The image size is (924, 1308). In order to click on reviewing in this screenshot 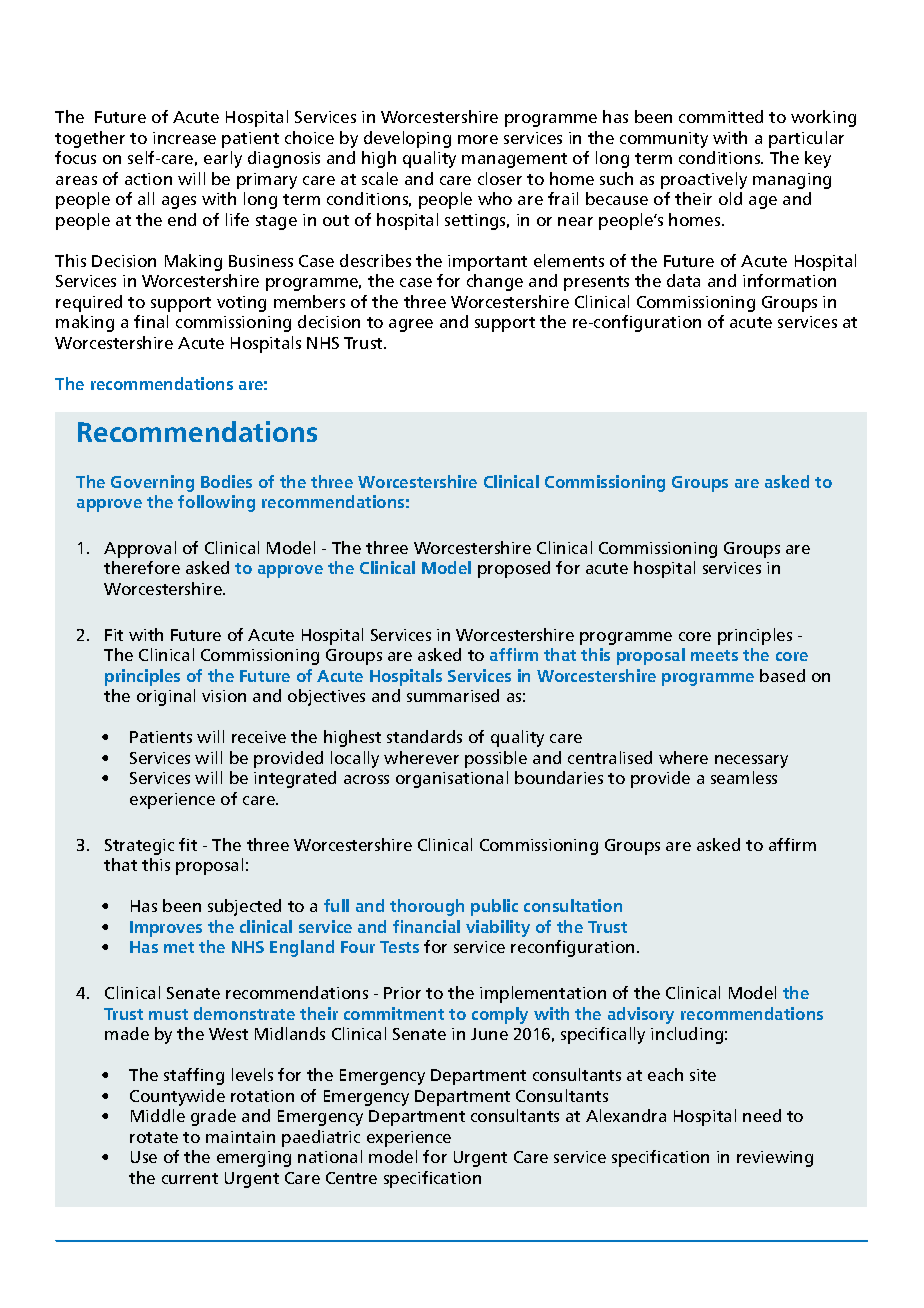, I will do `click(775, 1159)`.
